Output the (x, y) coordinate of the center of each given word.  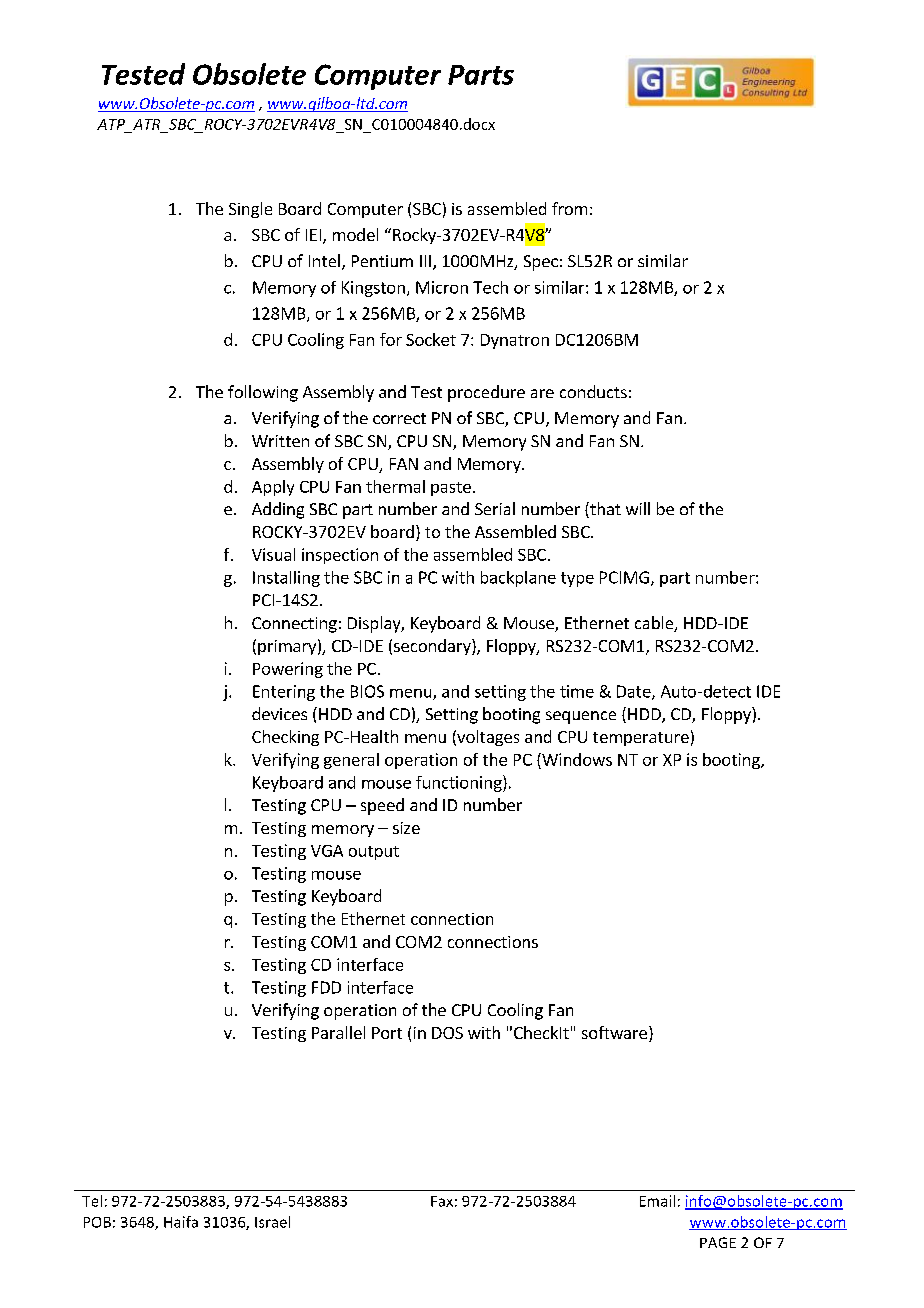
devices (279, 713)
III (425, 261)
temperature (641, 739)
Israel (272, 1222)
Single (250, 210)
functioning (460, 783)
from (569, 208)
